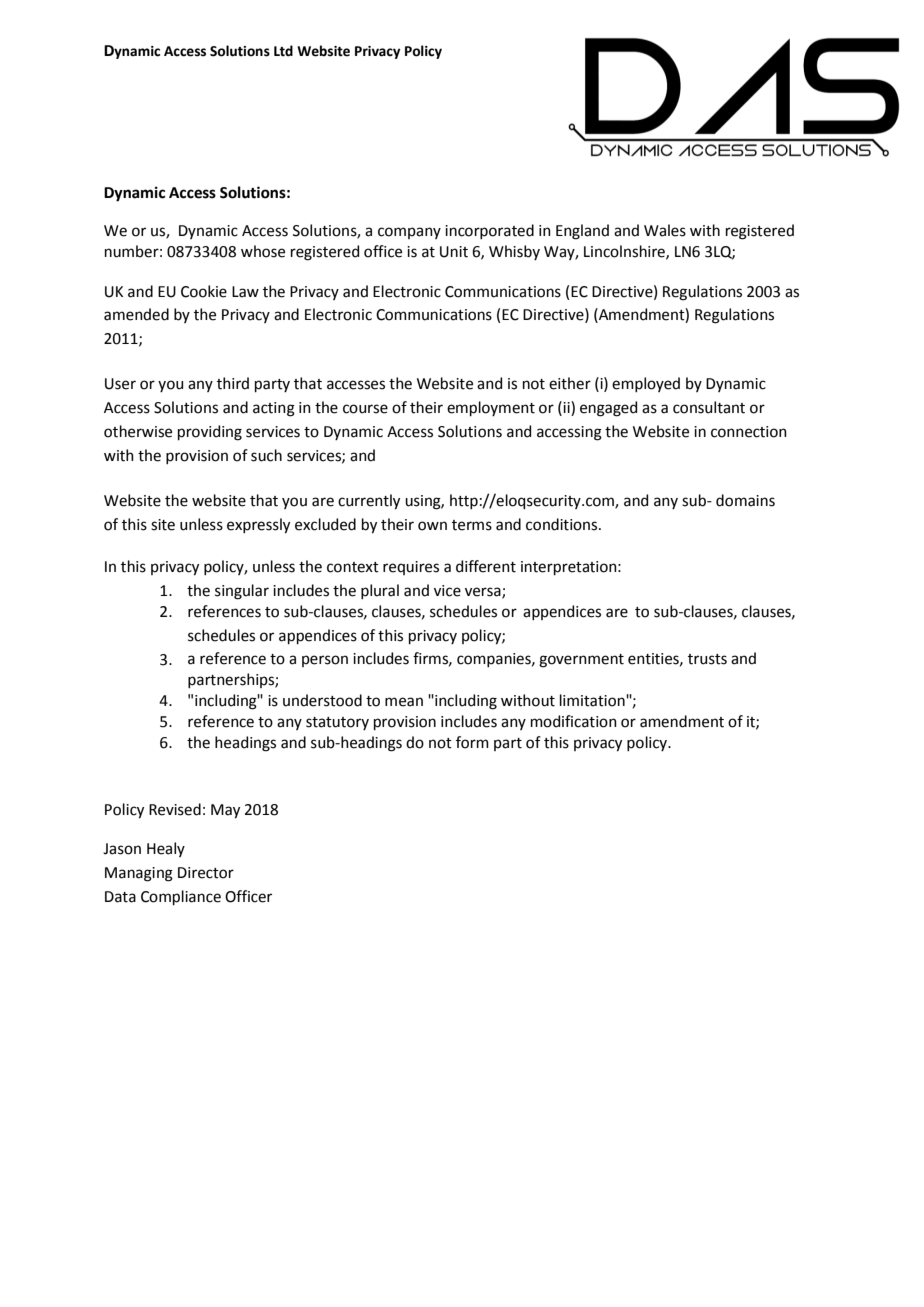  I want to click on Director, so click(206, 873).
